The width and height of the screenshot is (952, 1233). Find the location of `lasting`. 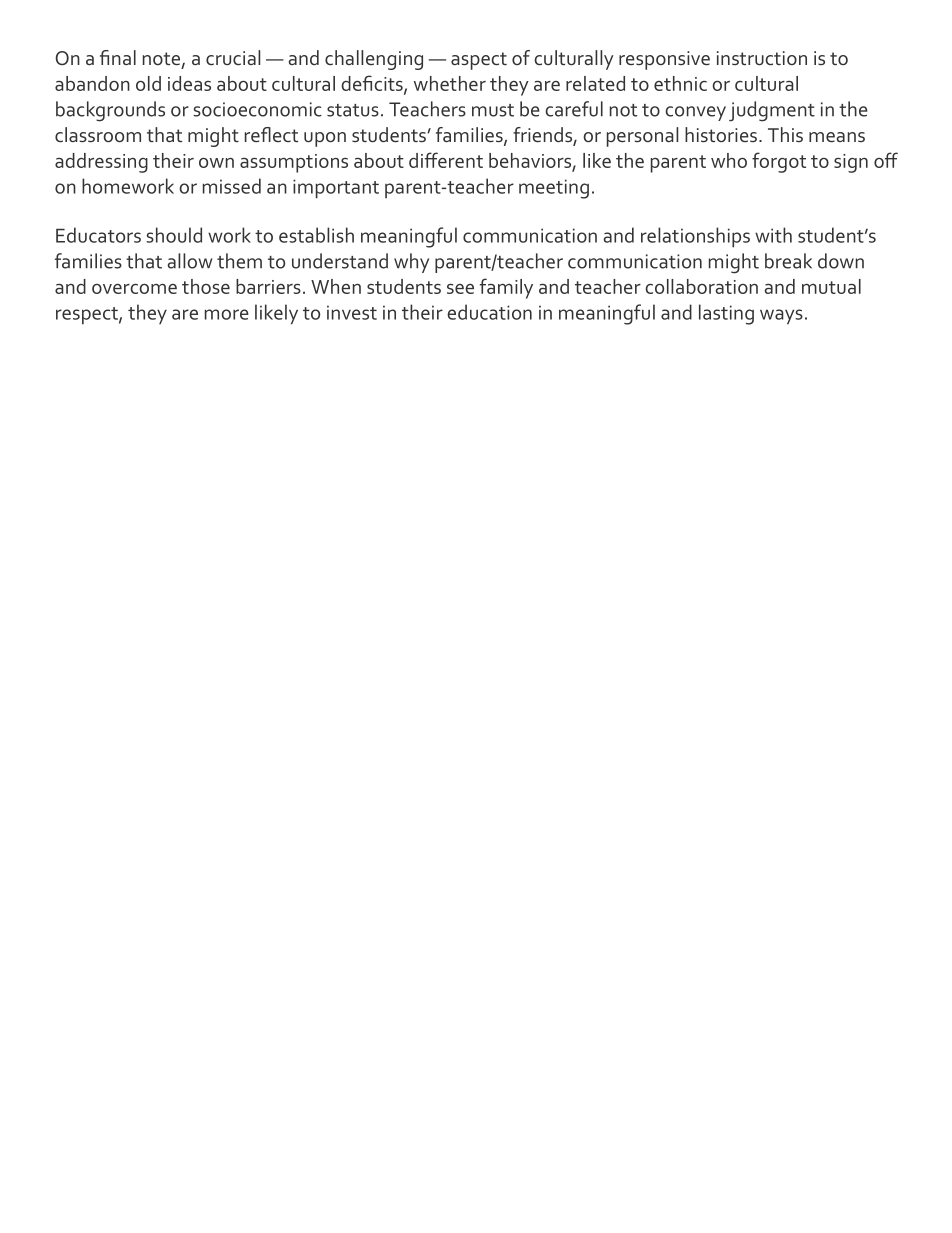

lasting is located at coordinates (726, 314).
